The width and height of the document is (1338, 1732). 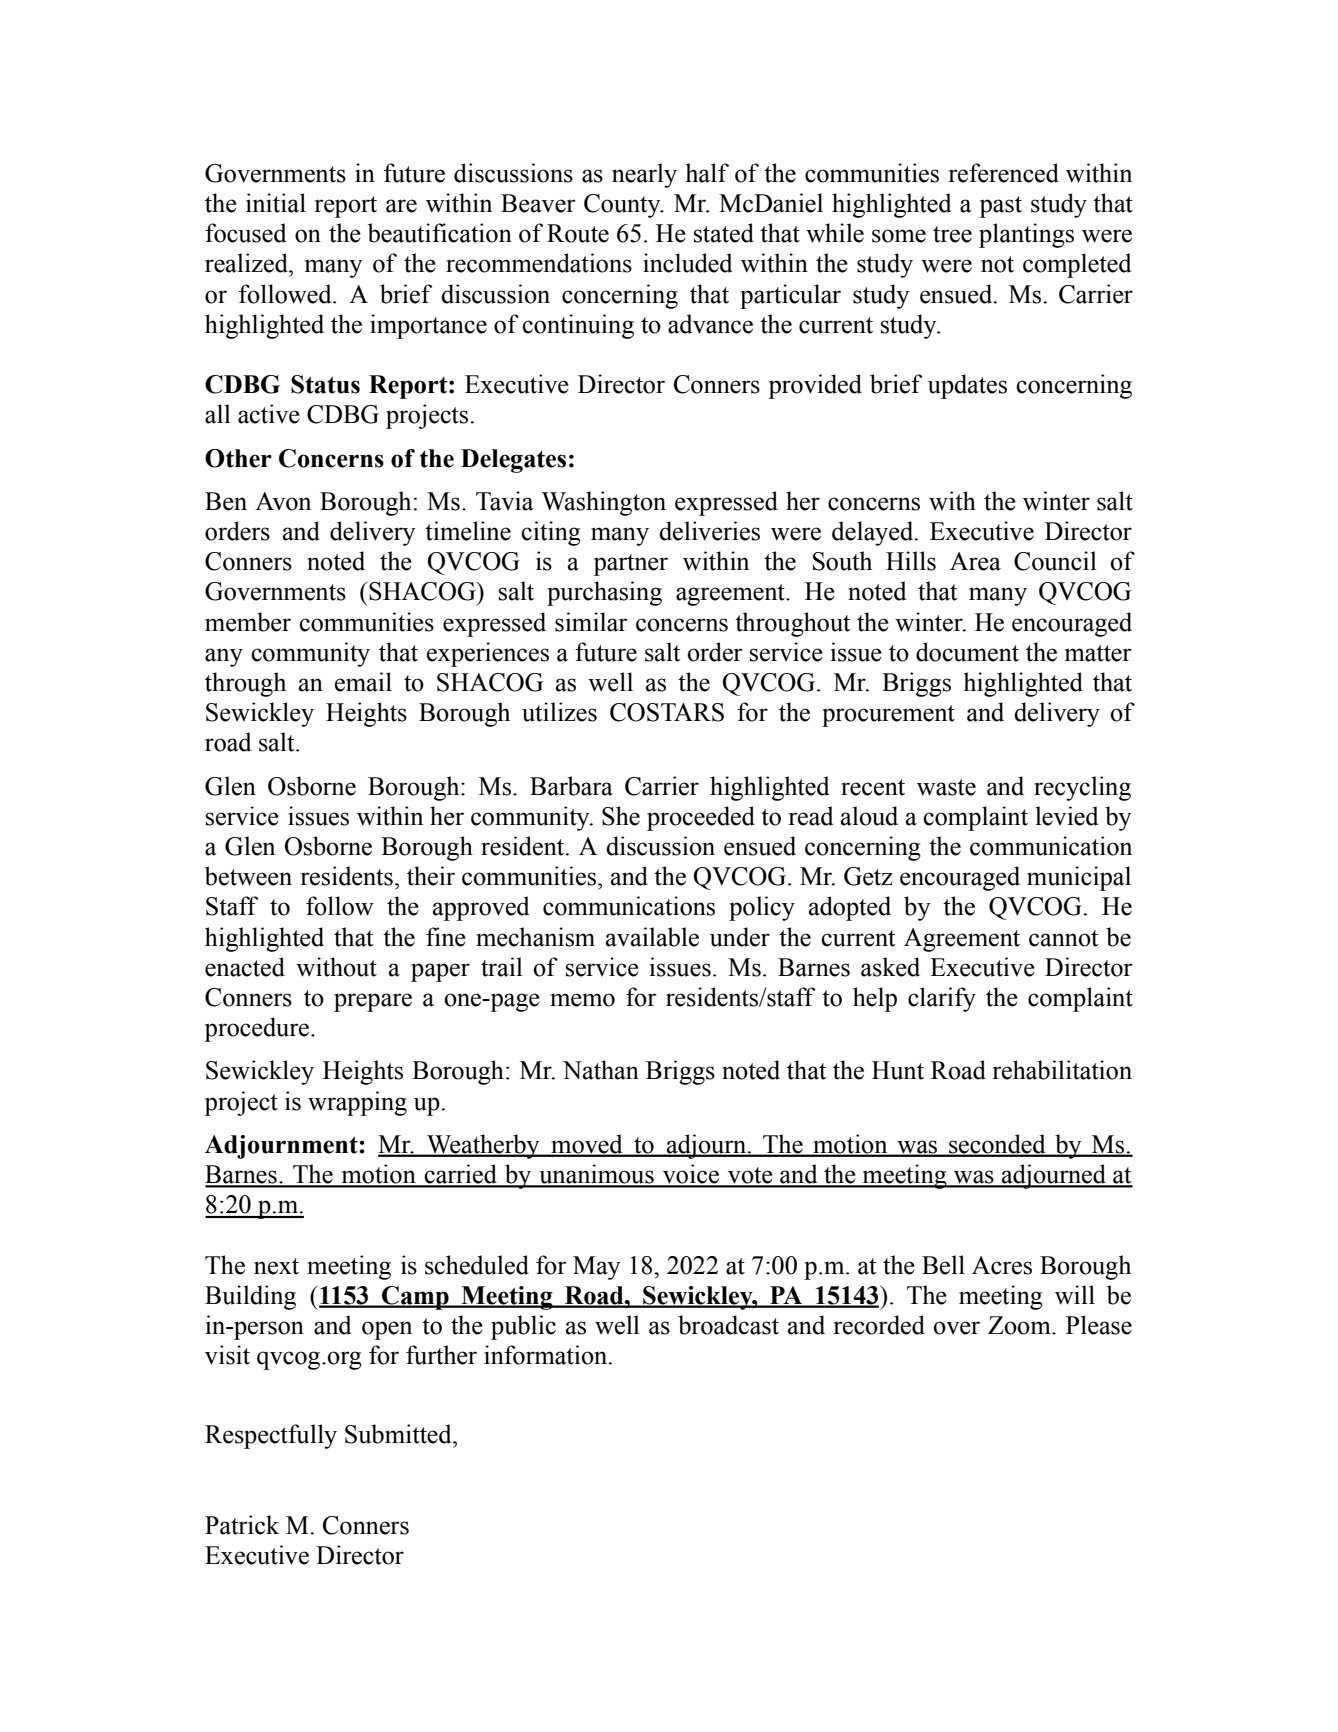 I want to click on Respectfully, so click(x=271, y=1436).
